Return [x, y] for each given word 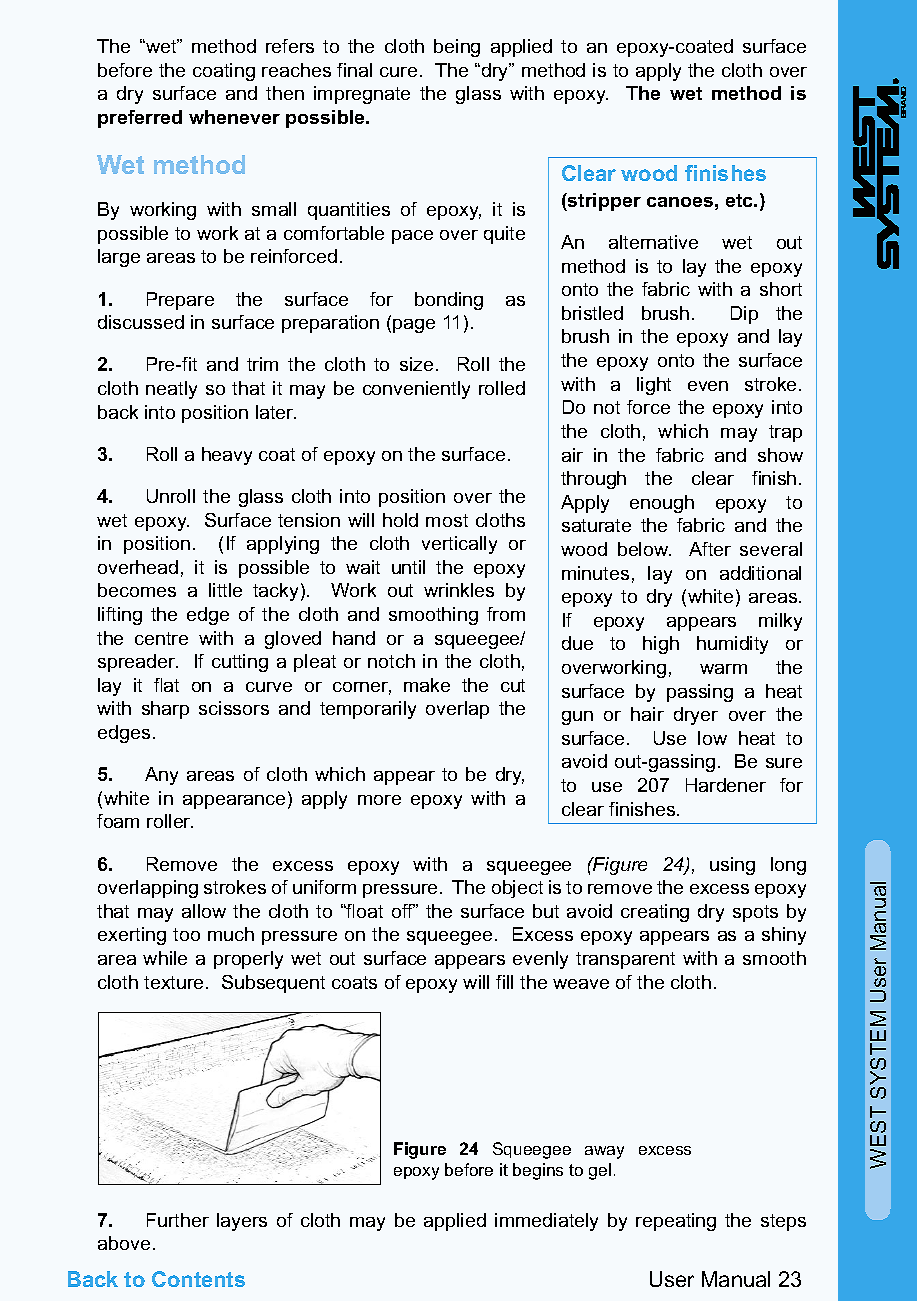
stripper [603, 202]
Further [178, 1220]
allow [204, 911]
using [732, 866]
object [517, 889]
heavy [227, 456]
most [447, 520]
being [457, 48]
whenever [234, 117]
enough [662, 504]
